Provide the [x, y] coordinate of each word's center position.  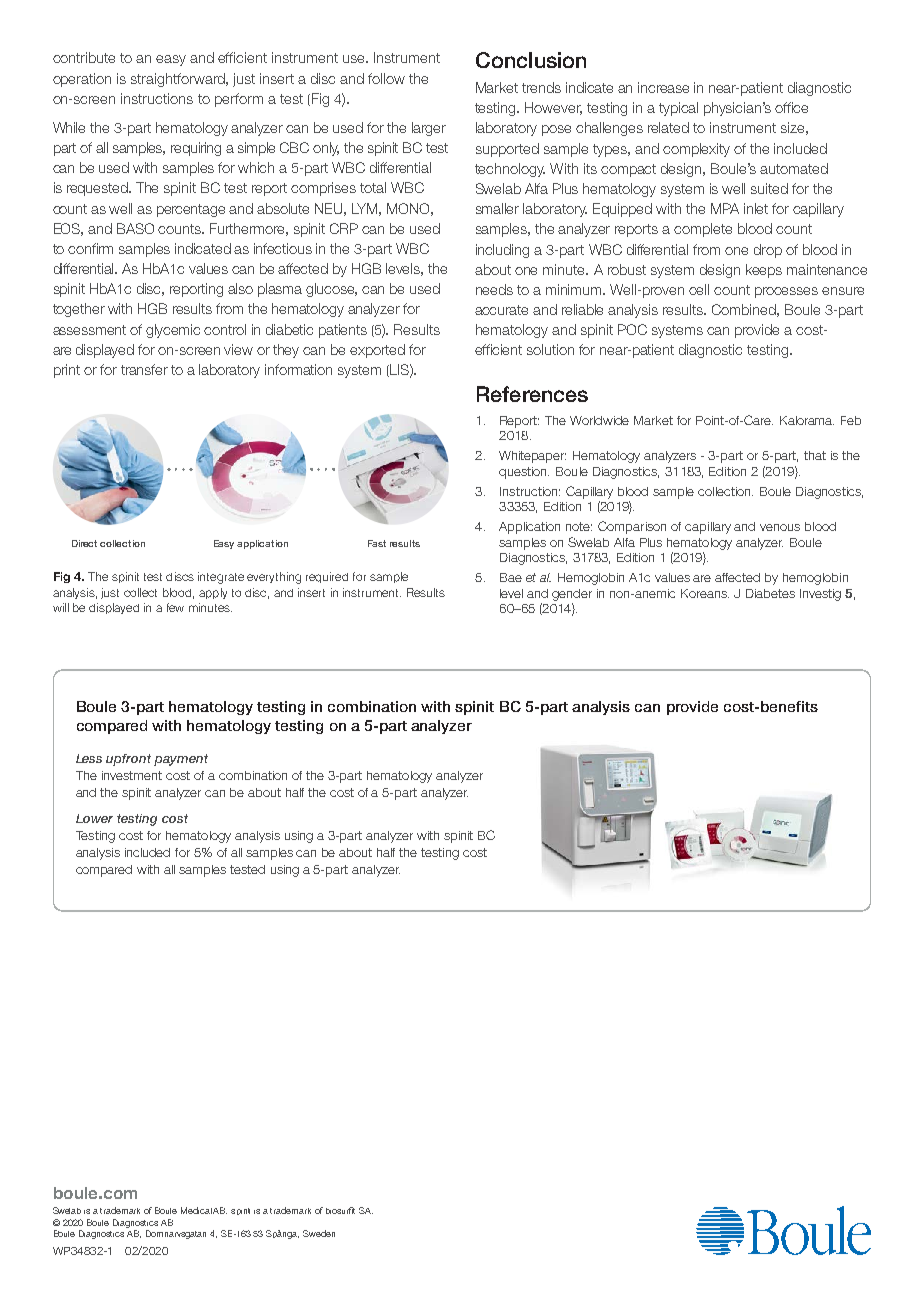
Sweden [319, 1233]
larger [429, 129]
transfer [144, 369]
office [791, 107]
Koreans [705, 593]
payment [181, 760]
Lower [94, 818]
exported [377, 351]
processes [786, 292]
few [175, 607]
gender [572, 595]
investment [132, 775]
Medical [196, 1210]
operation [82, 80]
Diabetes [770, 593]
